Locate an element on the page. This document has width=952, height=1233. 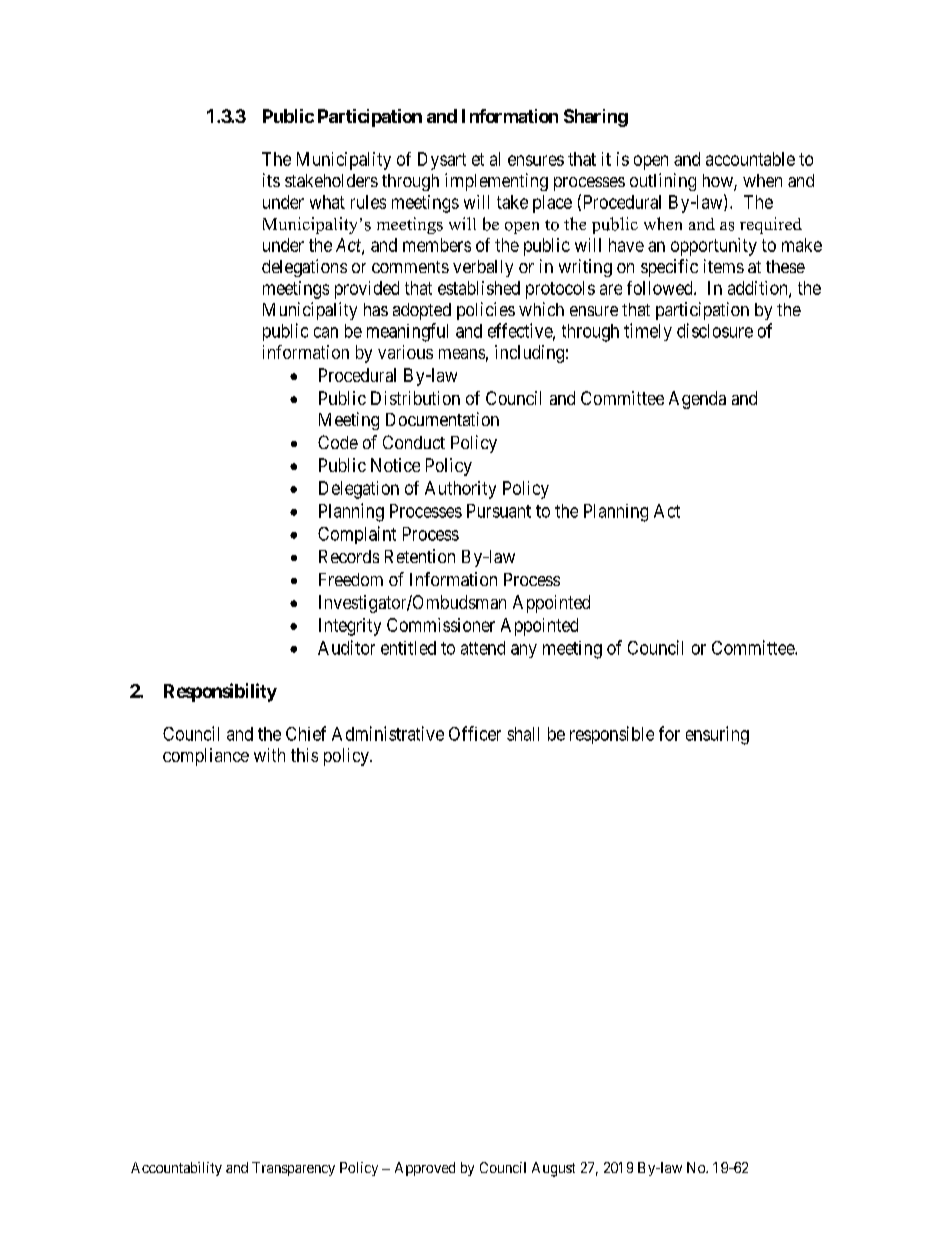
Responsibility is located at coordinates (220, 692).
